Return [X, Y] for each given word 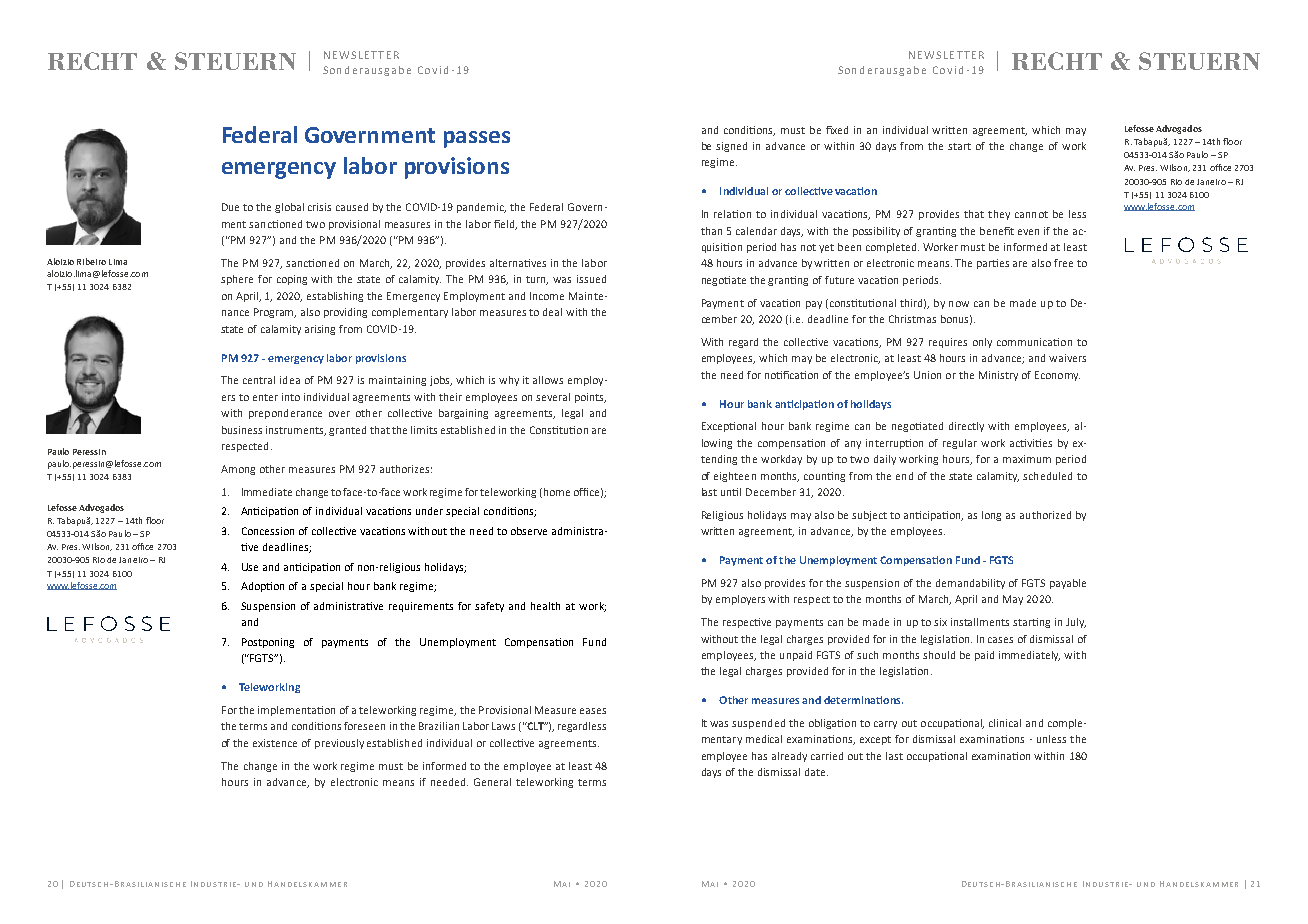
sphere [237, 280]
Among [238, 470]
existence [275, 743]
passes [477, 139]
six [940, 622]
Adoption [262, 587]
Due [230, 207]
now [959, 304]
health [545, 606]
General [492, 782]
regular [960, 444]
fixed [837, 130]
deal [552, 312]
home [557, 492]
